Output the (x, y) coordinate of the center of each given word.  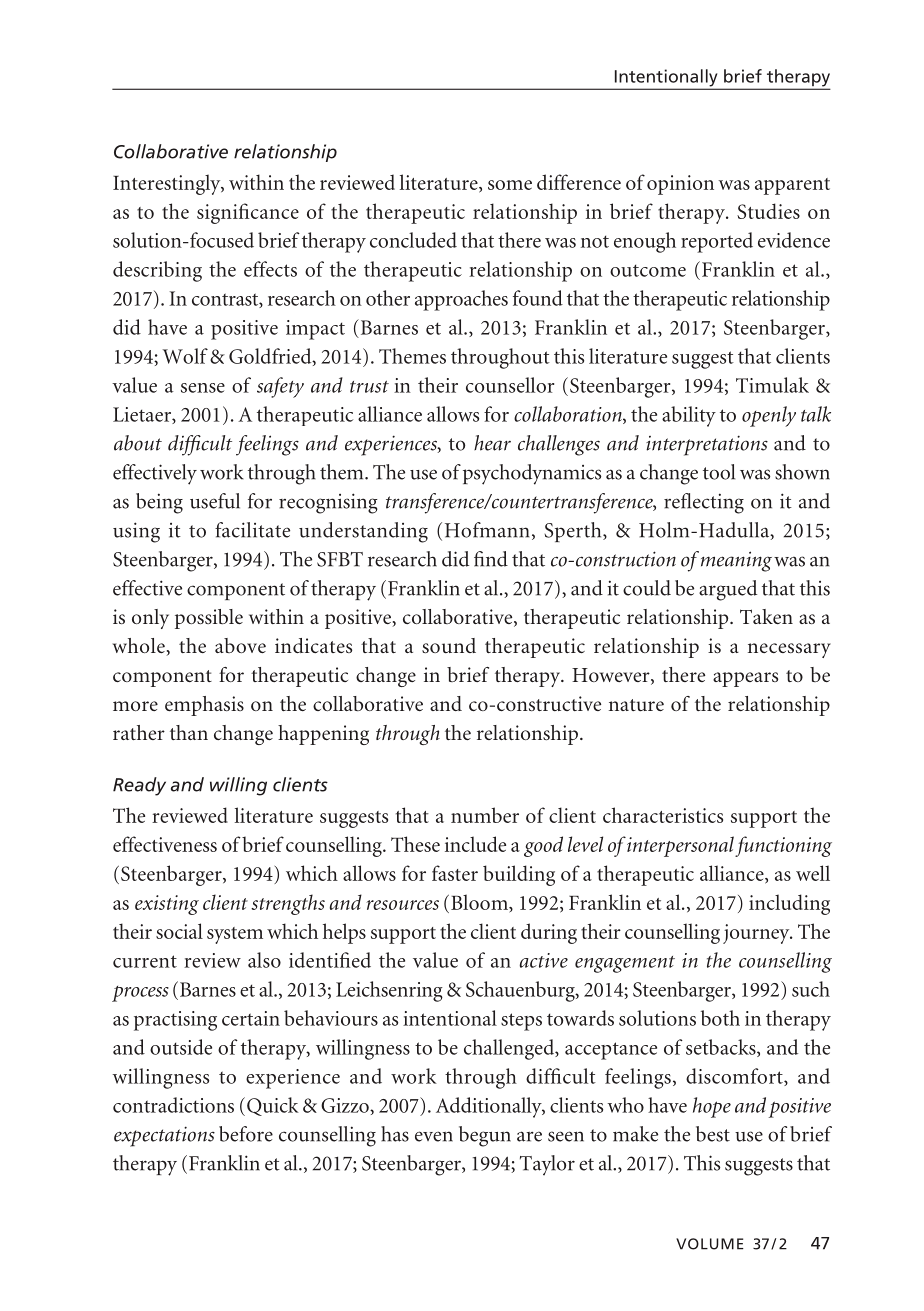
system (235, 935)
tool (719, 472)
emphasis (204, 706)
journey (757, 934)
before (246, 1134)
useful (215, 501)
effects (270, 269)
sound (449, 645)
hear (492, 443)
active (543, 960)
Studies (768, 211)
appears (745, 679)
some (510, 185)
